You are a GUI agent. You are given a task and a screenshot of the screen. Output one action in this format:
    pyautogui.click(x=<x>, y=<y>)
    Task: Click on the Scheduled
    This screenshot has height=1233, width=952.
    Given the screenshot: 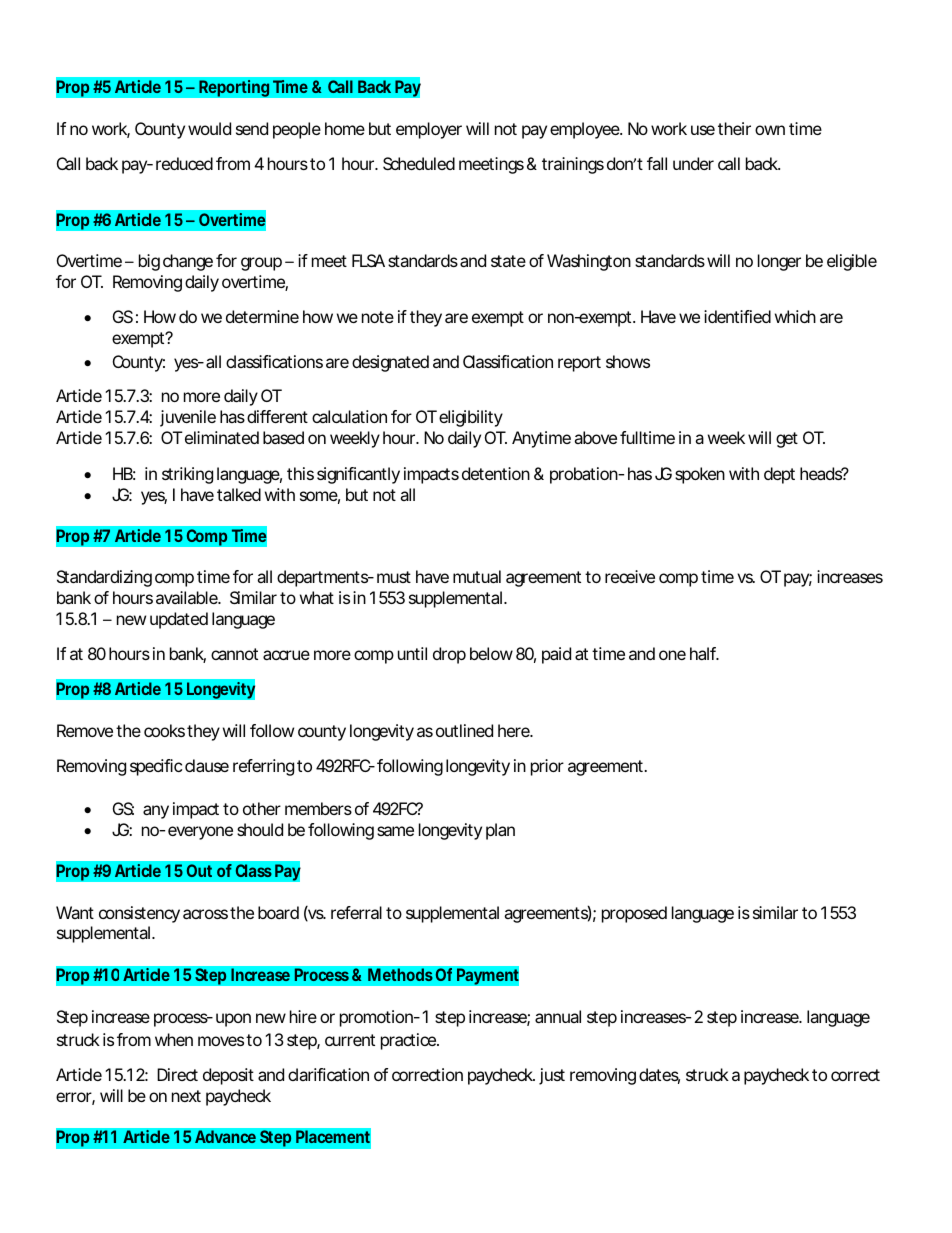 What is the action you would take?
    pyautogui.click(x=419, y=163)
